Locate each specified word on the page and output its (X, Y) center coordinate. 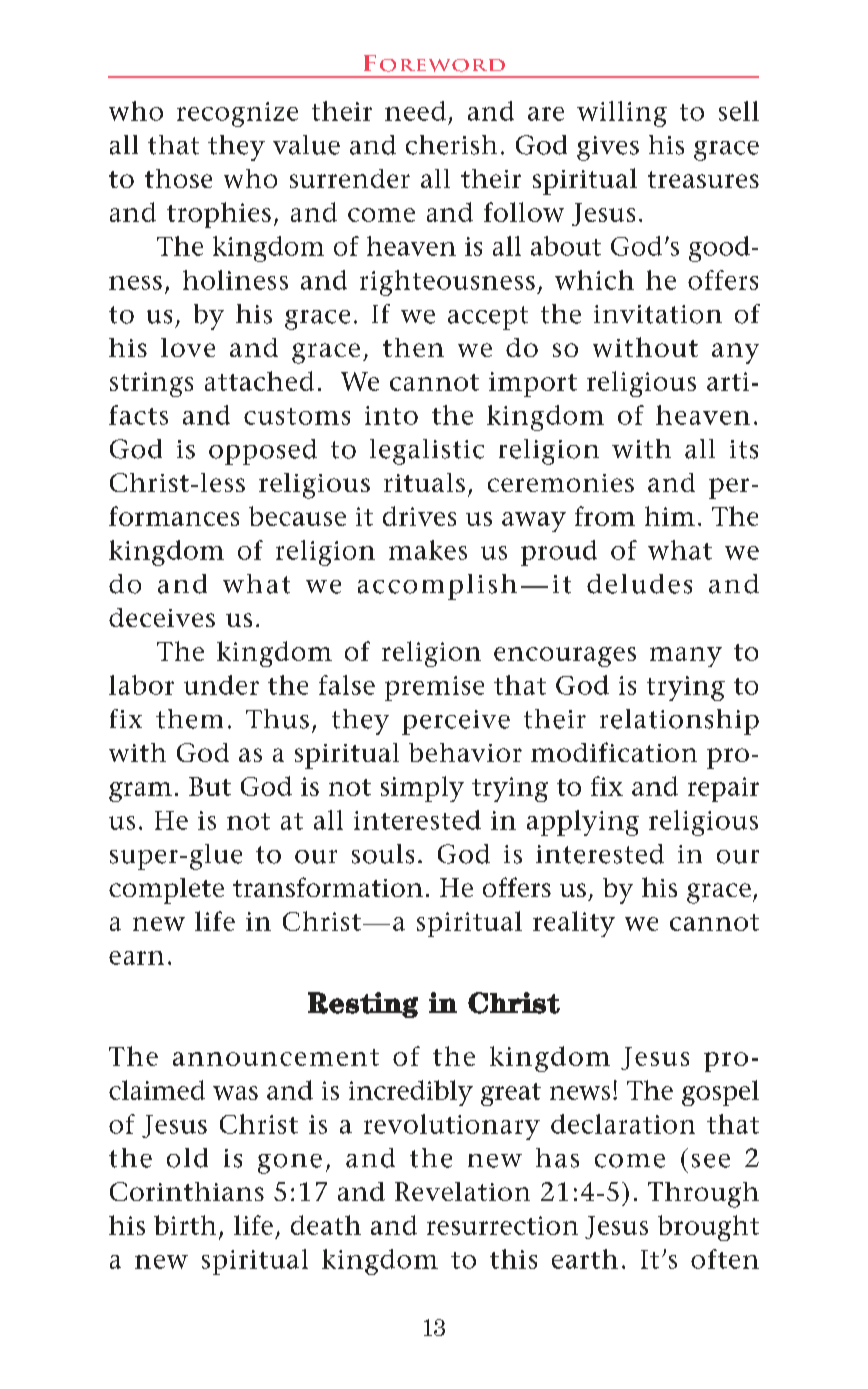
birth (185, 1225)
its (744, 449)
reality (574, 924)
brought (708, 1228)
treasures (703, 179)
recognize (237, 114)
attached (259, 381)
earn (136, 958)
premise (434, 688)
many (686, 657)
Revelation (462, 1191)
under (221, 685)
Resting (363, 1005)
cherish (451, 145)
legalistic (427, 452)
